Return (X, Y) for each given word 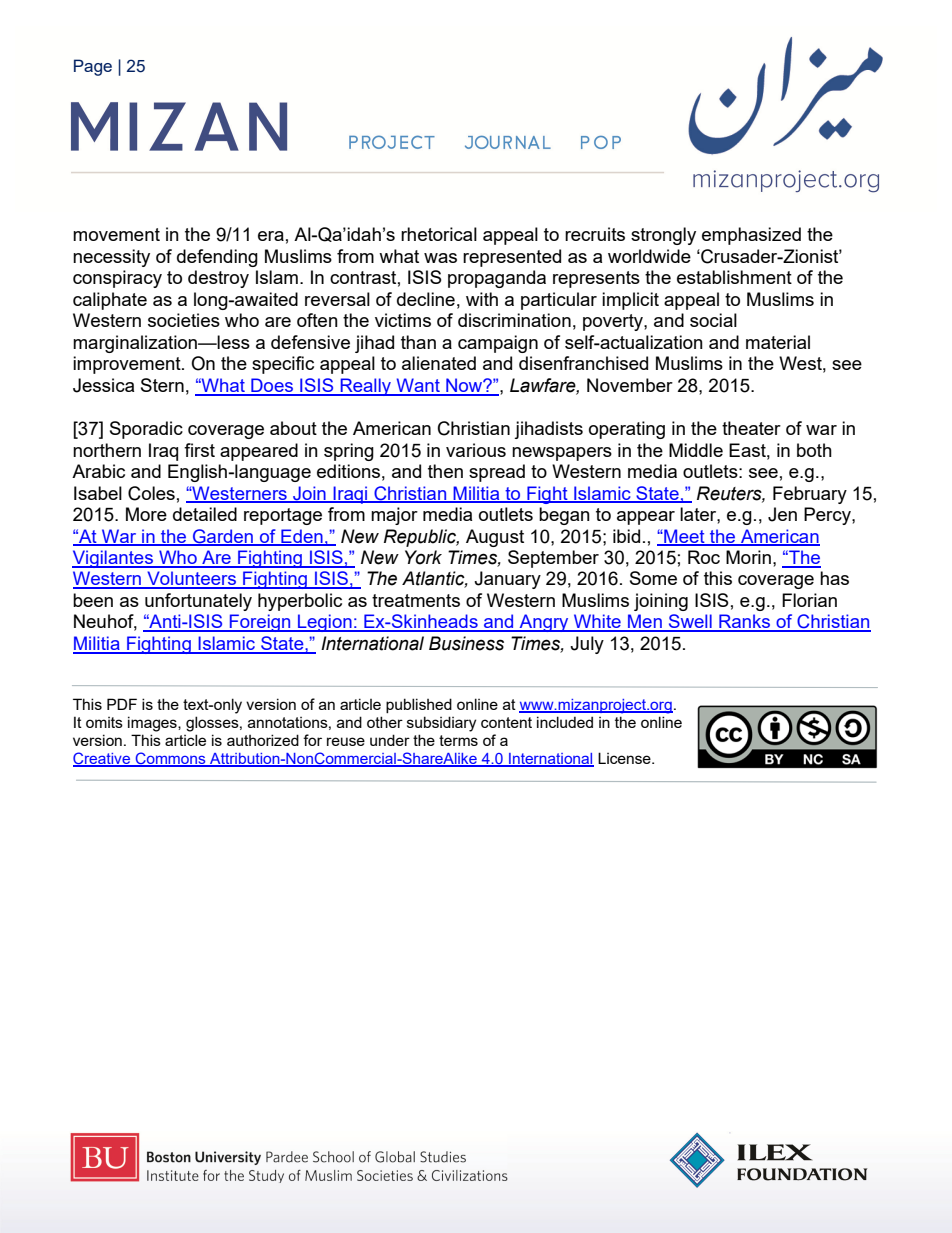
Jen (782, 514)
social (713, 320)
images (153, 724)
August (495, 538)
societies (184, 320)
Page (93, 67)
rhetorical (439, 234)
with (482, 299)
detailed (205, 514)
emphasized (751, 236)
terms (458, 740)
